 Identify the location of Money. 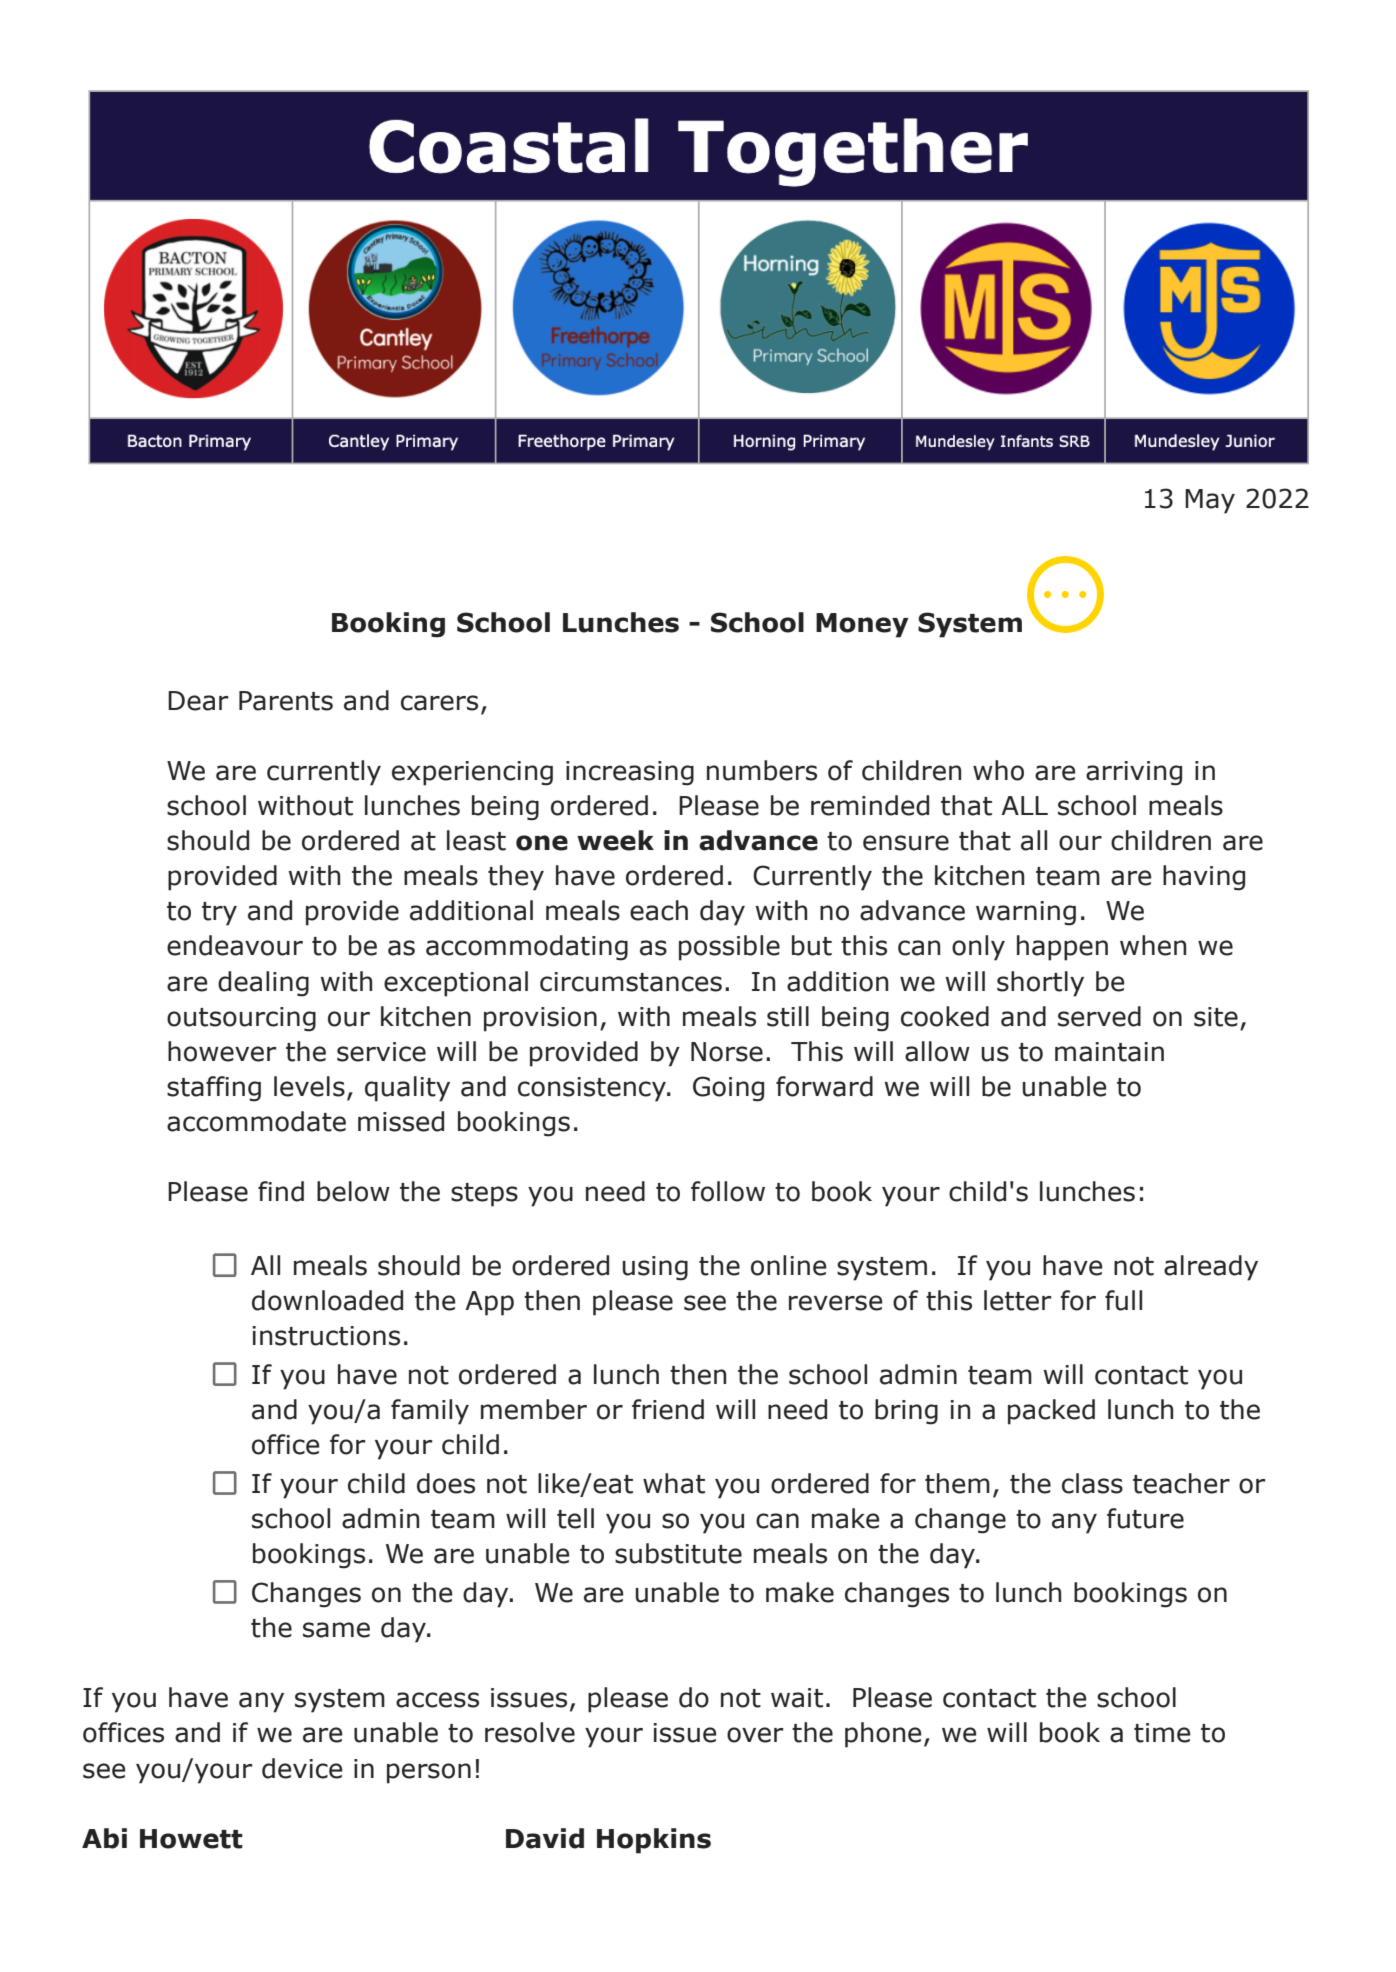
(862, 625).
